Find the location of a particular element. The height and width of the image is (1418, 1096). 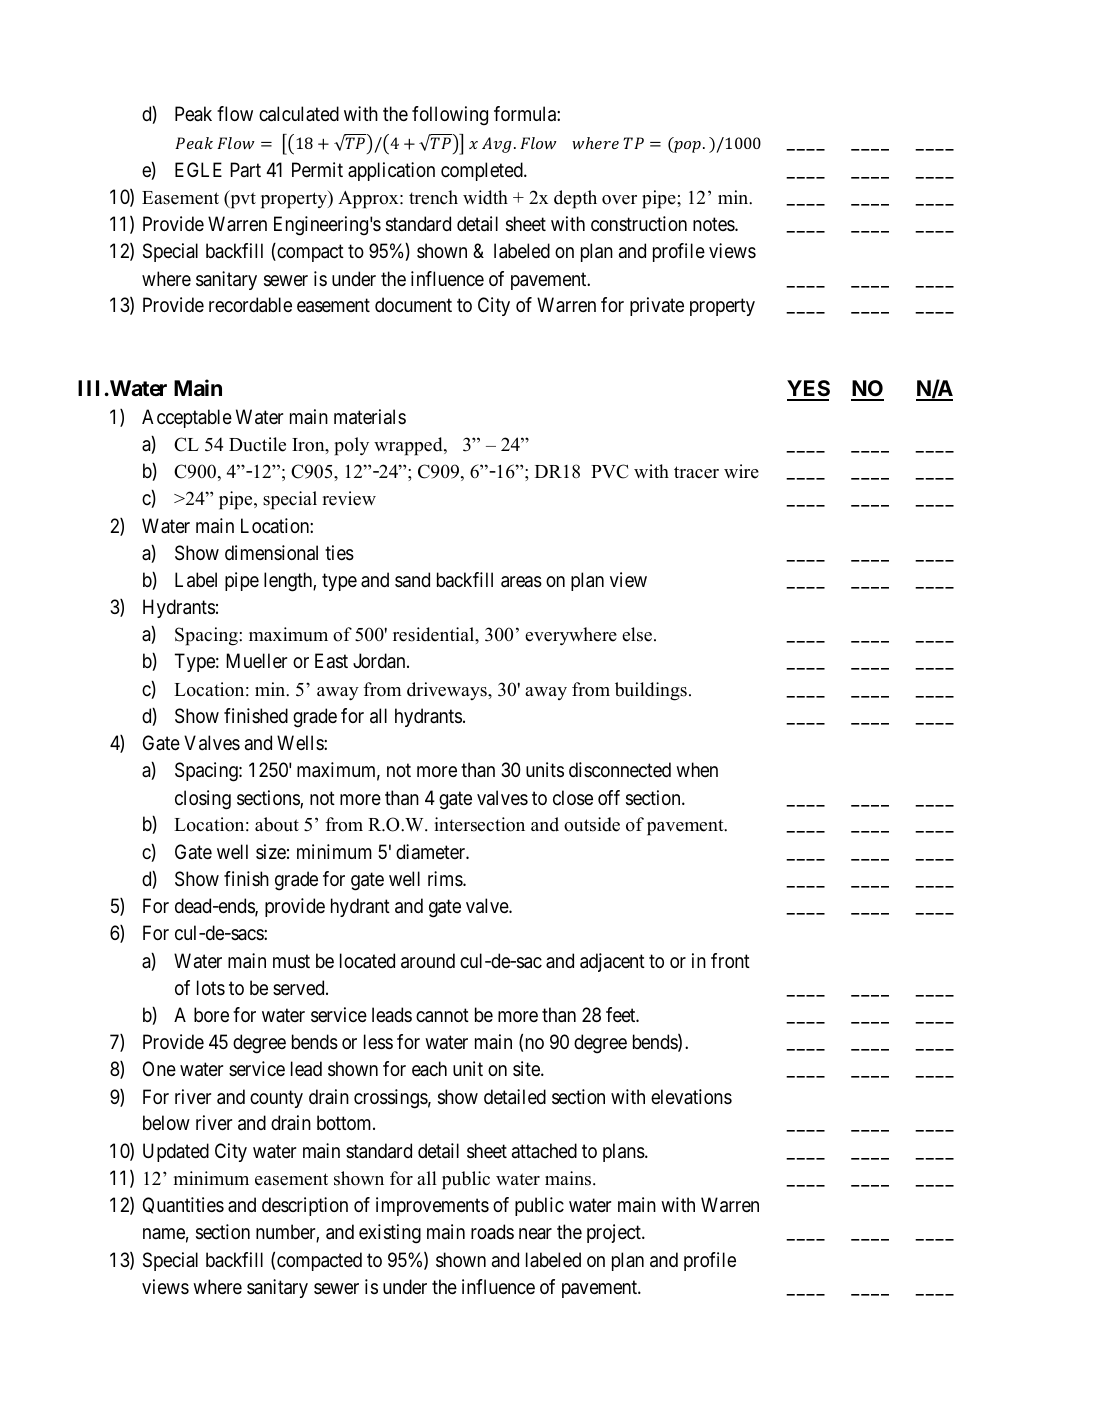

following is located at coordinates (450, 116).
